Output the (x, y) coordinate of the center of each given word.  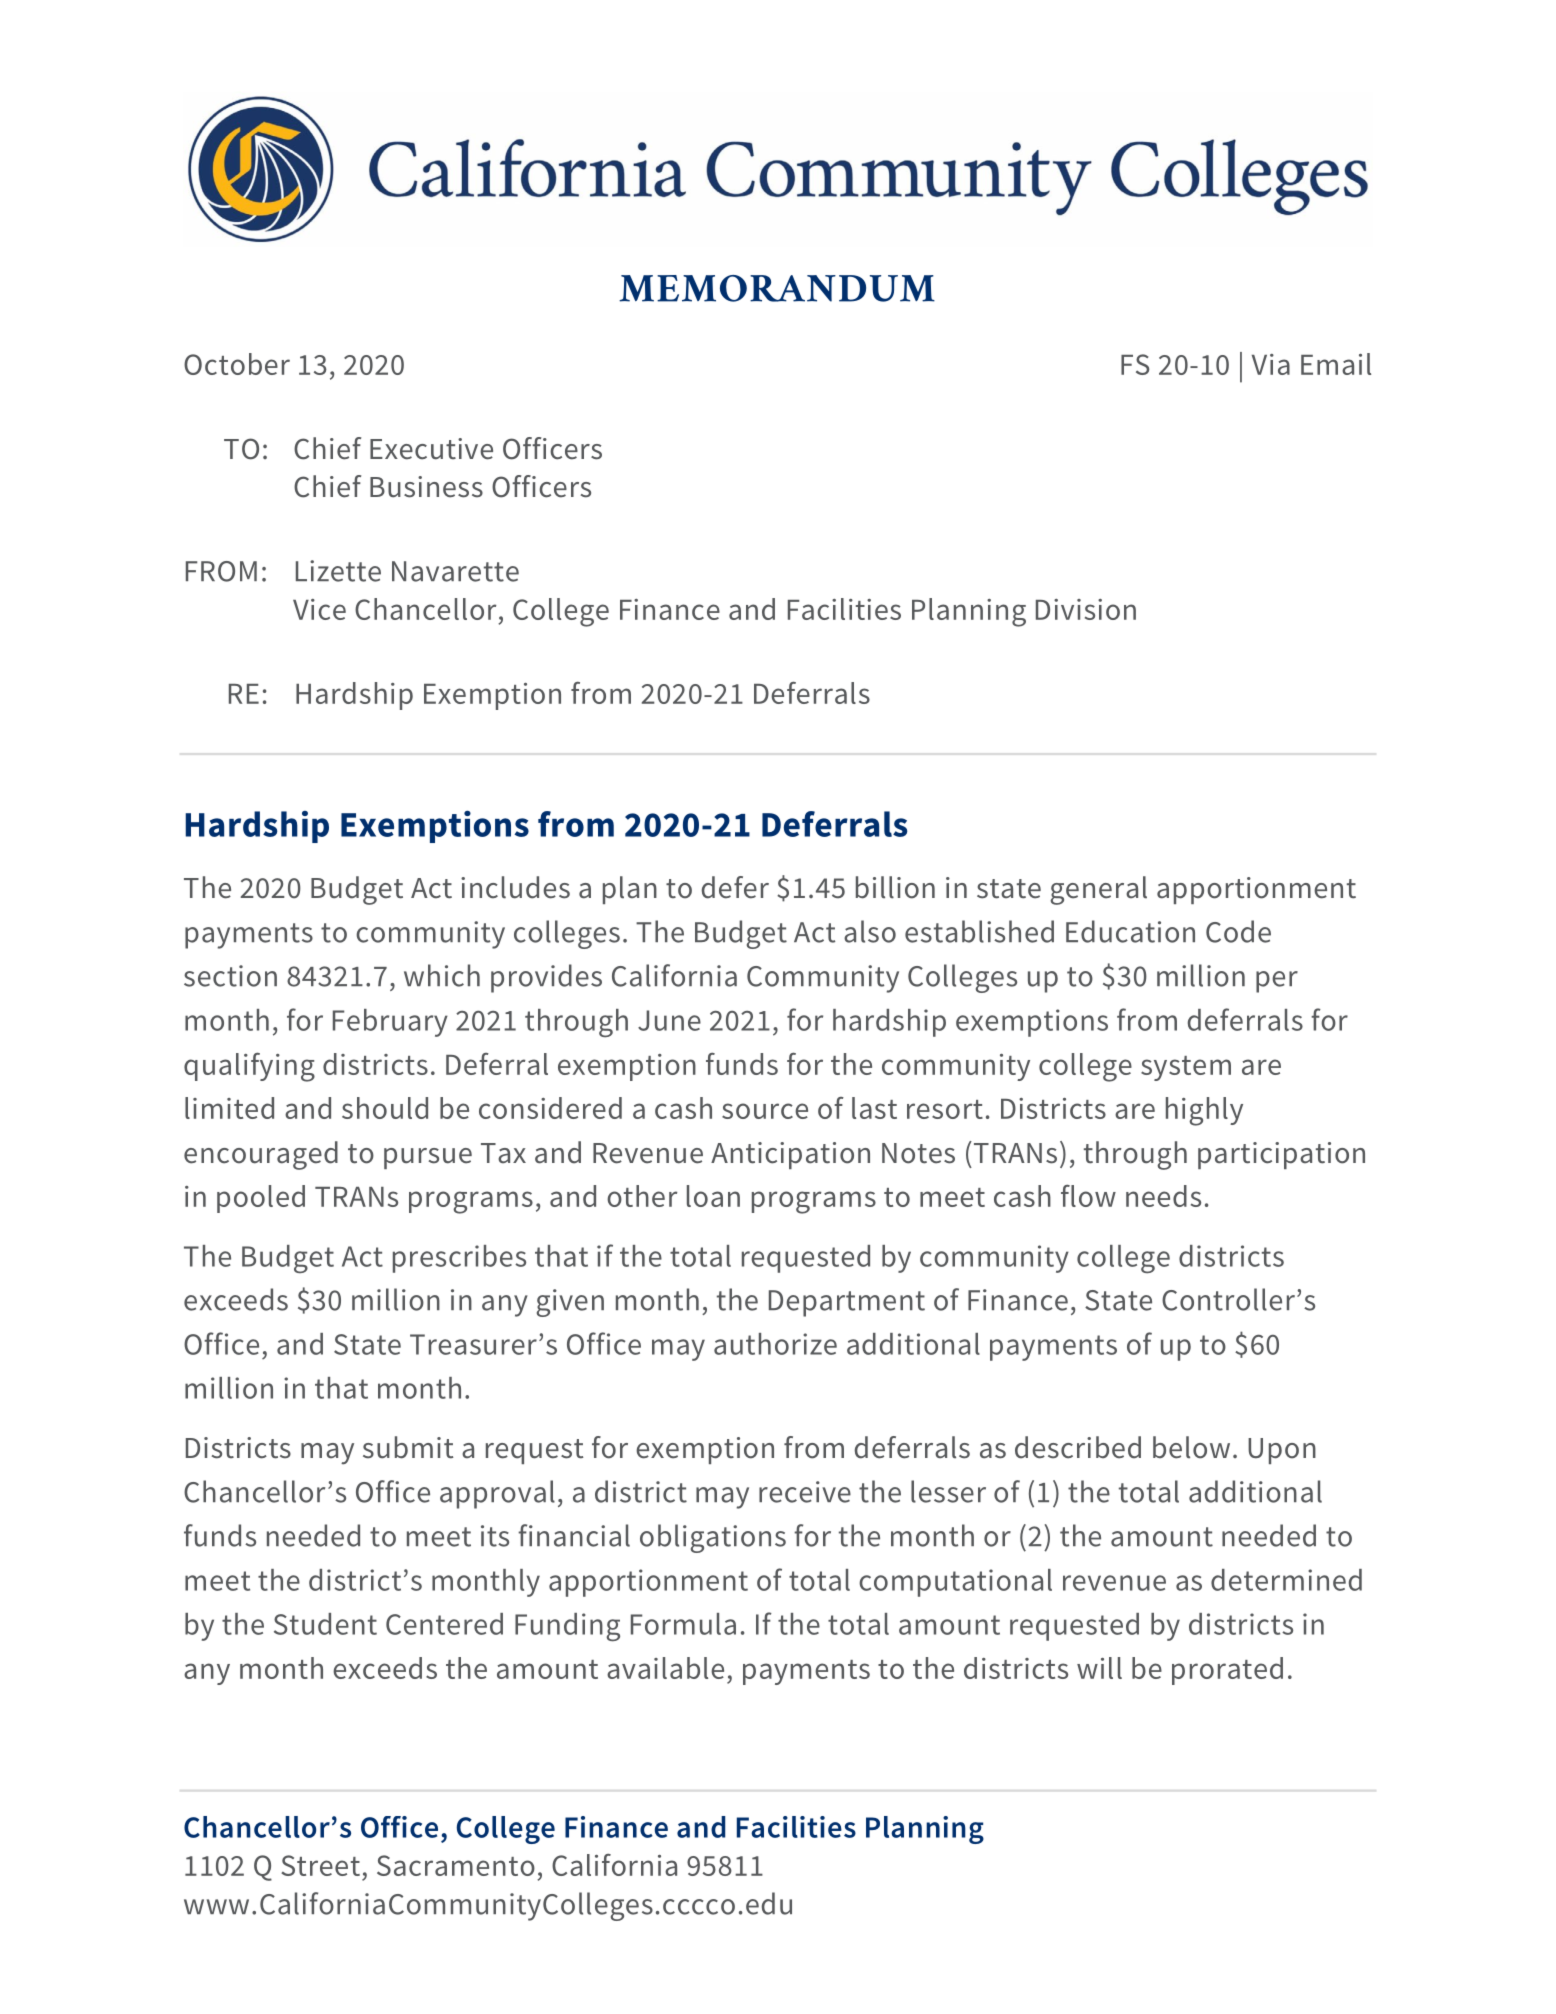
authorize (775, 1344)
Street (320, 1865)
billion (895, 887)
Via (1271, 364)
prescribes (459, 1259)
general (1098, 890)
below (1191, 1447)
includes (515, 887)
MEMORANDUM (777, 288)
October (237, 364)
